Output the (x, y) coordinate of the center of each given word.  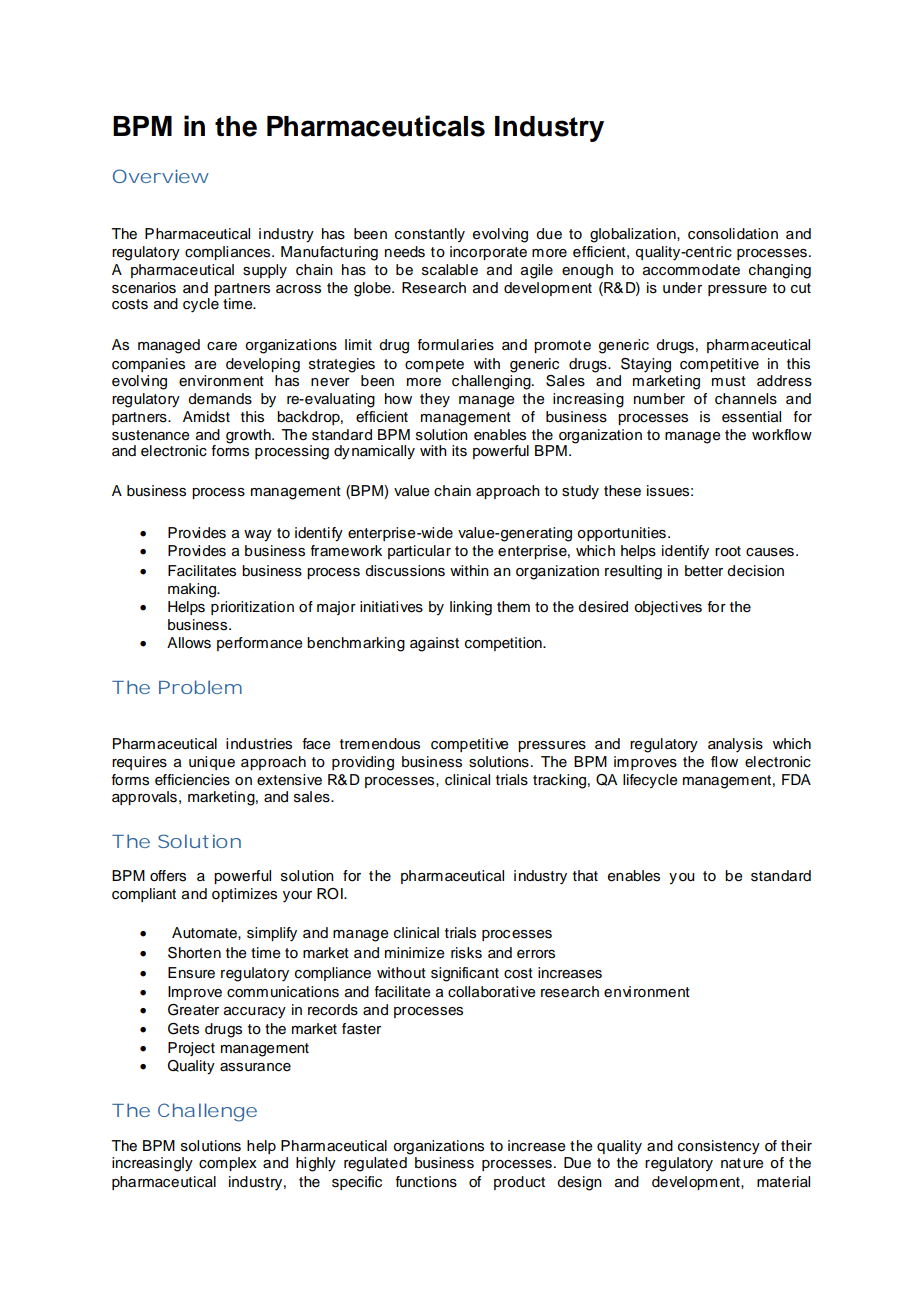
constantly (430, 235)
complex (228, 1164)
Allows (189, 643)
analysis (735, 745)
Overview (161, 176)
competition (504, 644)
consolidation (733, 234)
